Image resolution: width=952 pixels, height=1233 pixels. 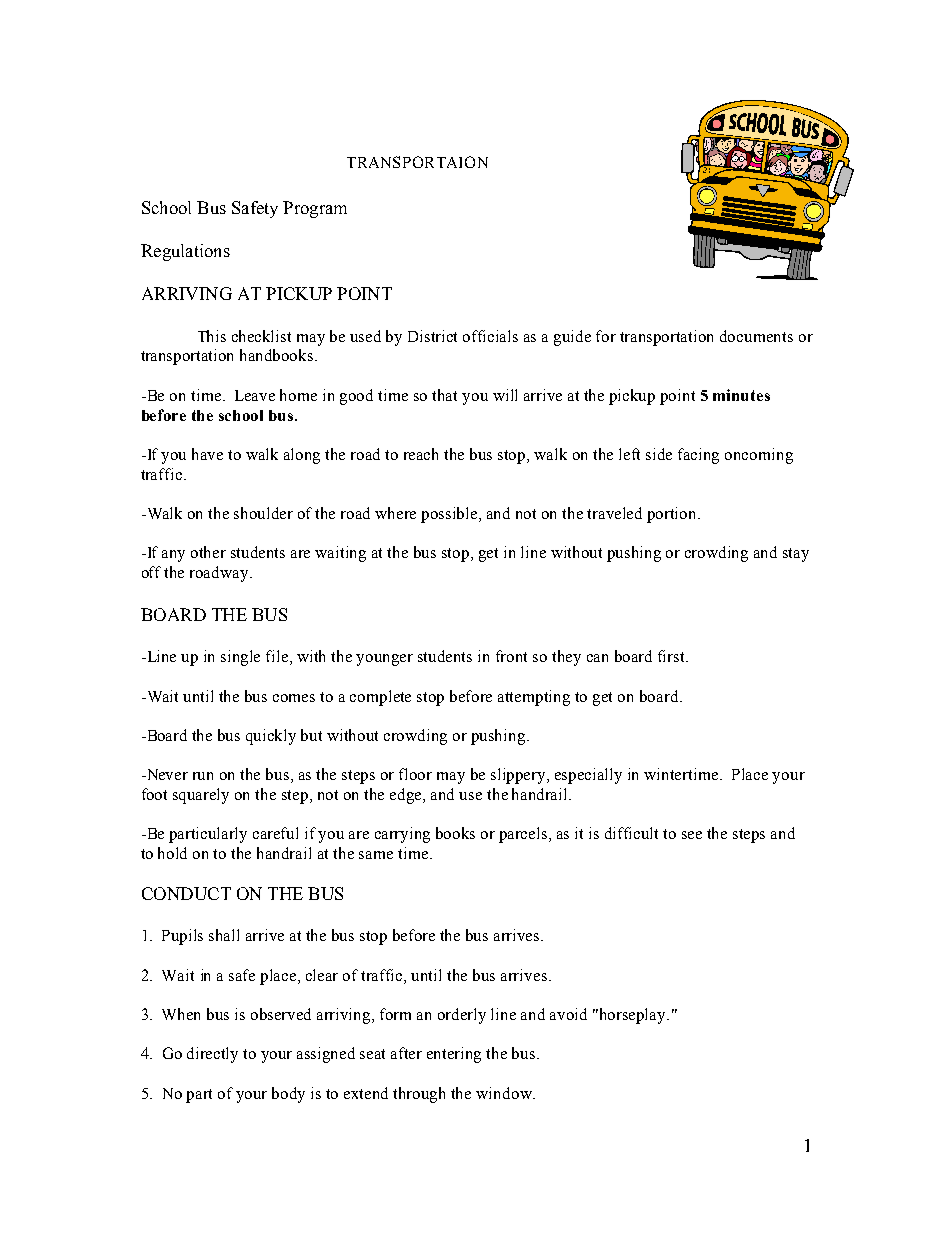 I want to click on squarely, so click(x=201, y=796).
